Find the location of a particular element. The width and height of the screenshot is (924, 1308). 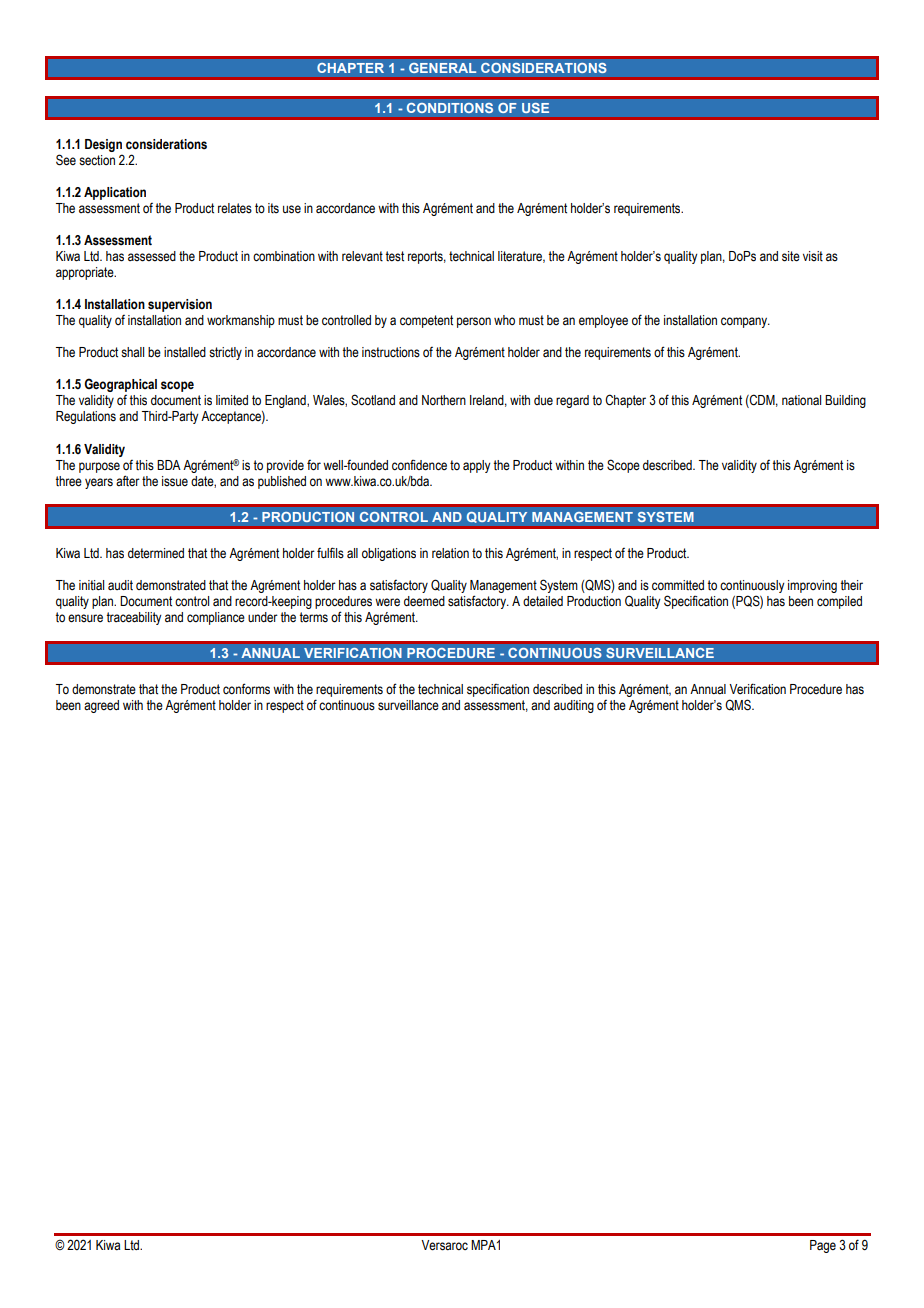

Design is located at coordinates (103, 145).
